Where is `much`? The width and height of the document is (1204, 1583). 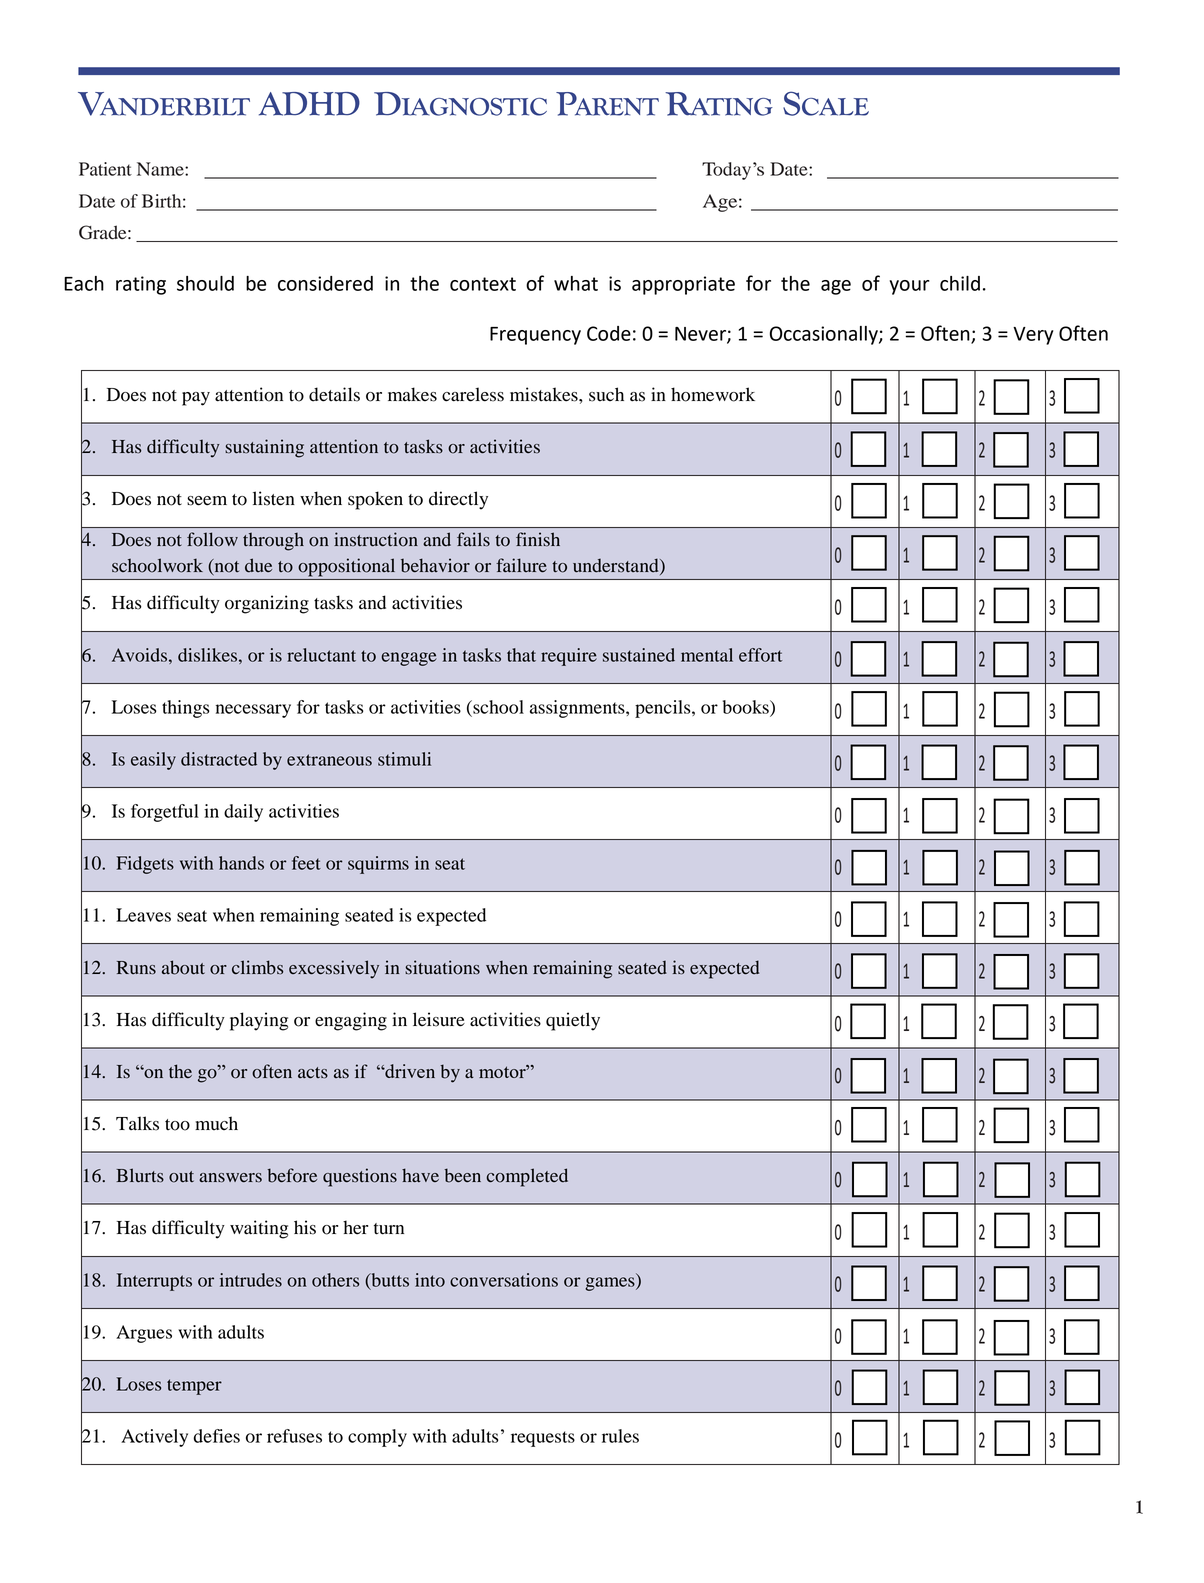 much is located at coordinates (216, 1123).
